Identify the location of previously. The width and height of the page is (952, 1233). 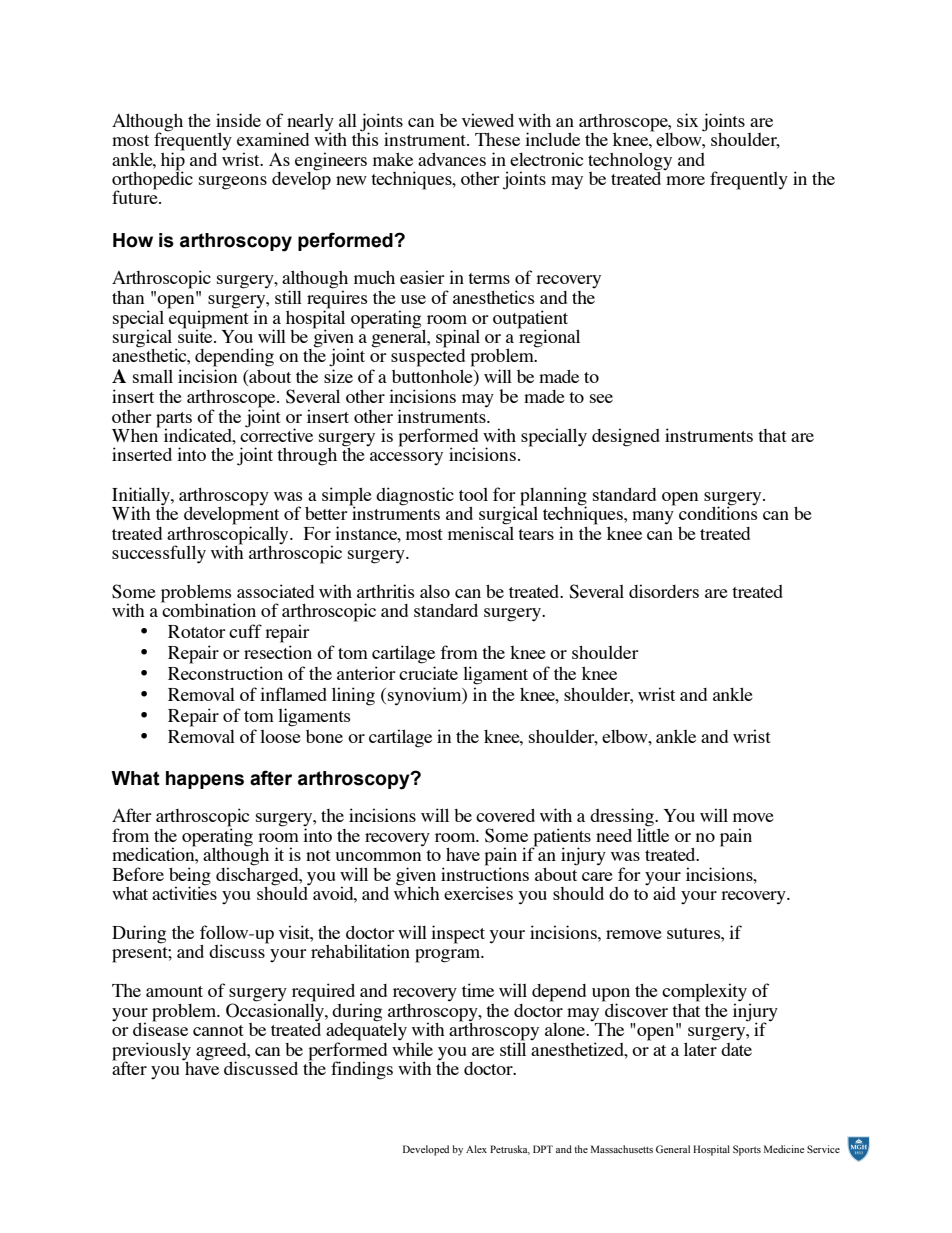
(151, 1052).
